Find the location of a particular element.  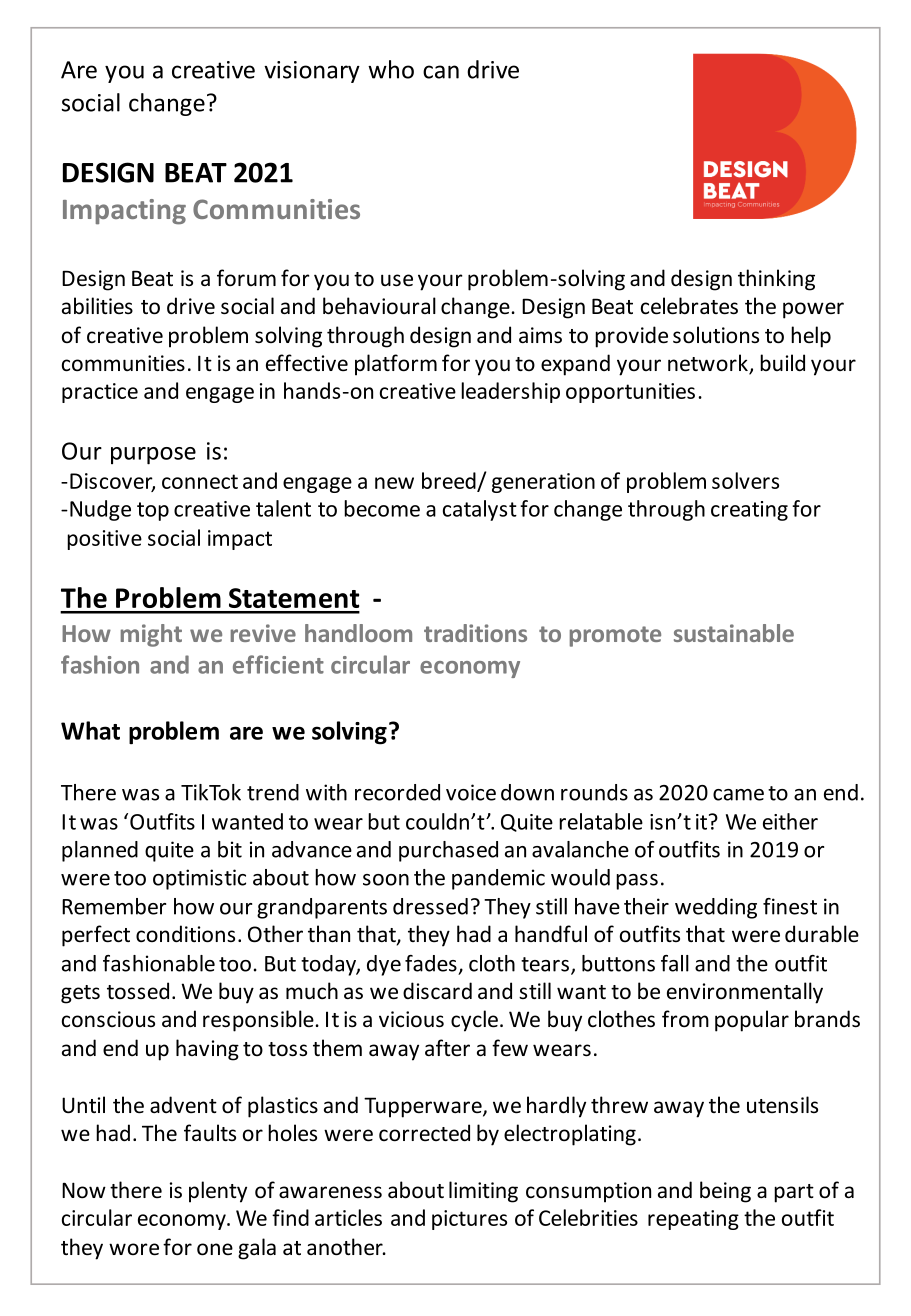

practice is located at coordinates (100, 393).
